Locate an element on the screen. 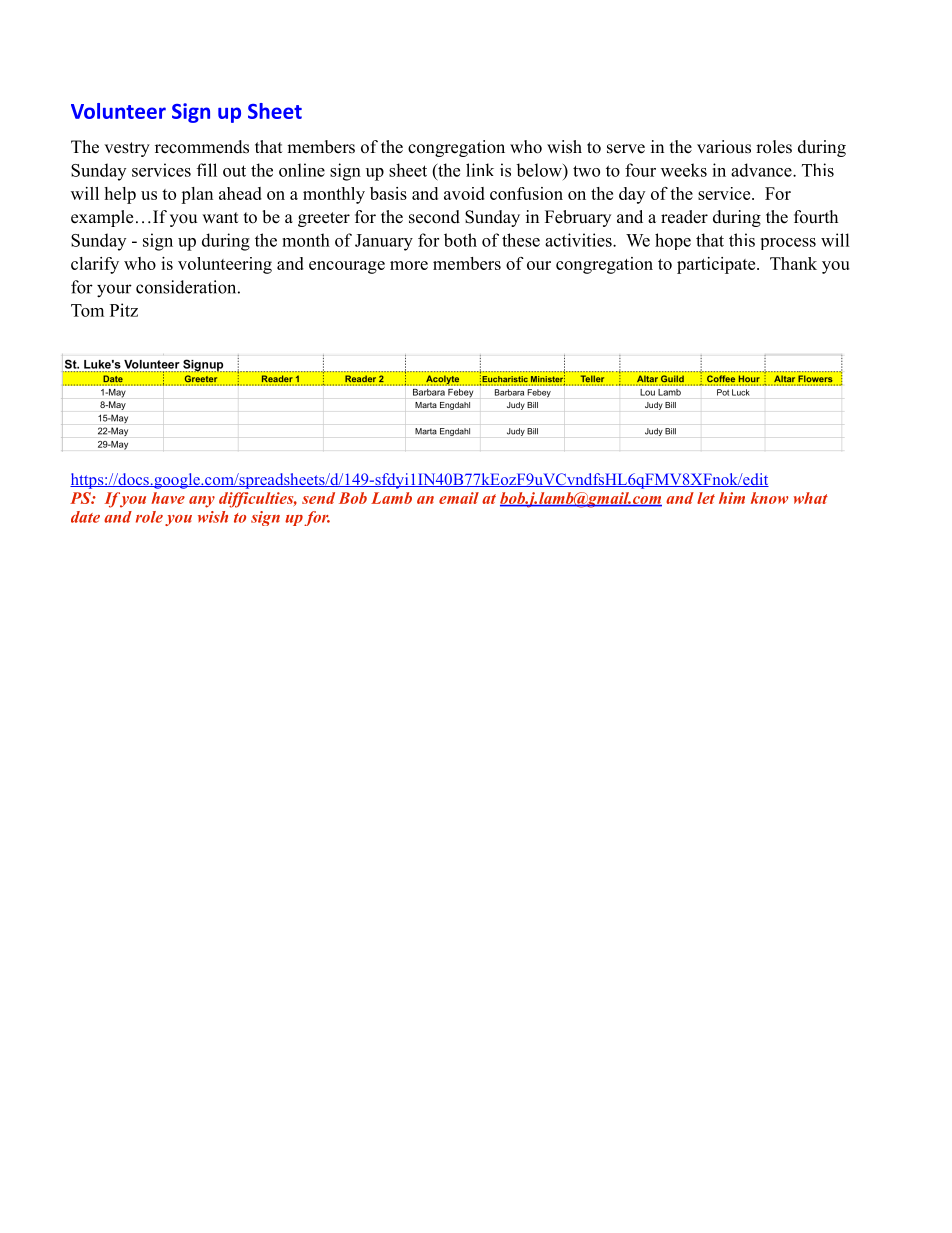  participate is located at coordinates (717, 265).
